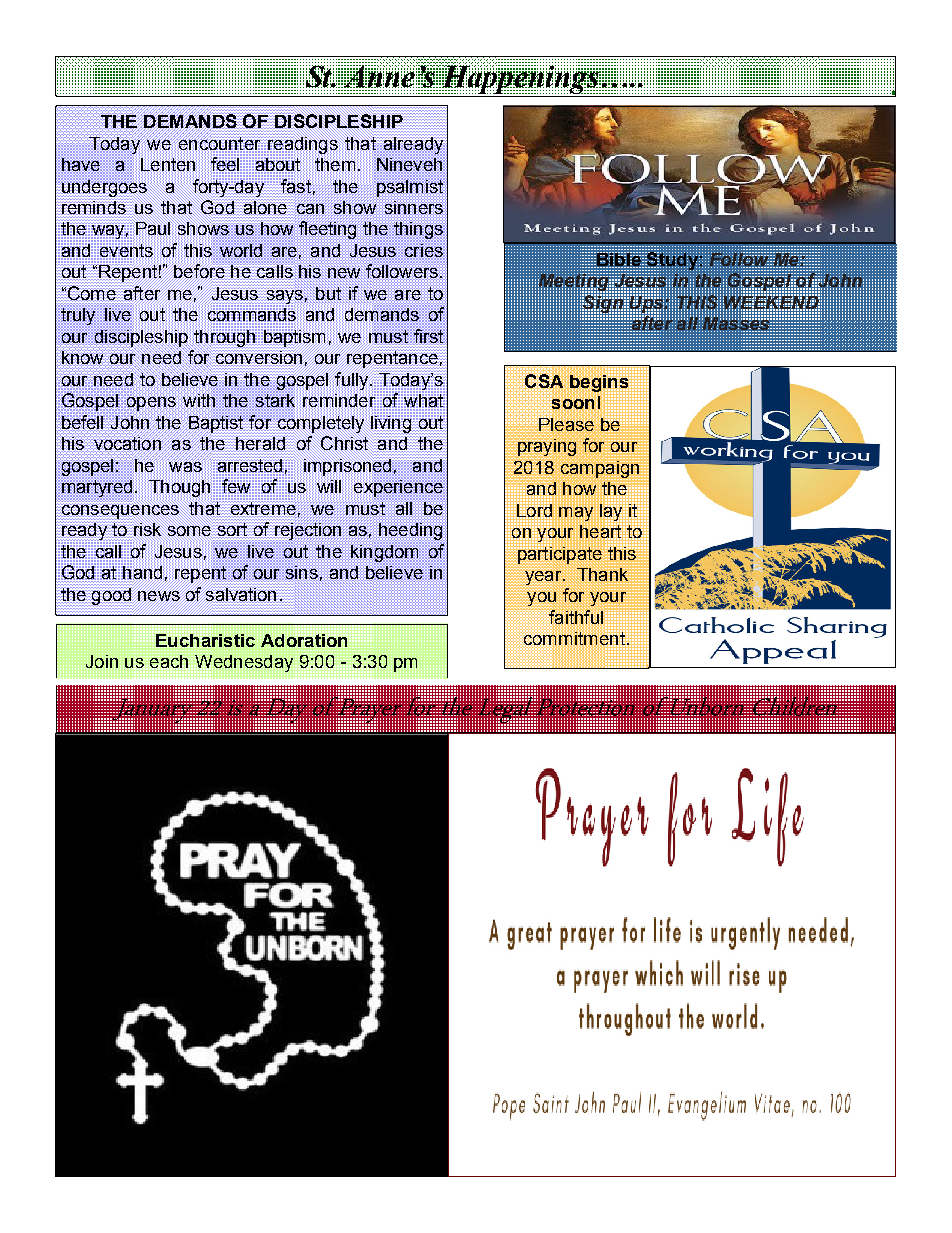 This page has width=952, height=1233. Describe the element at coordinates (424, 250) in the page. I see `cries` at that location.
